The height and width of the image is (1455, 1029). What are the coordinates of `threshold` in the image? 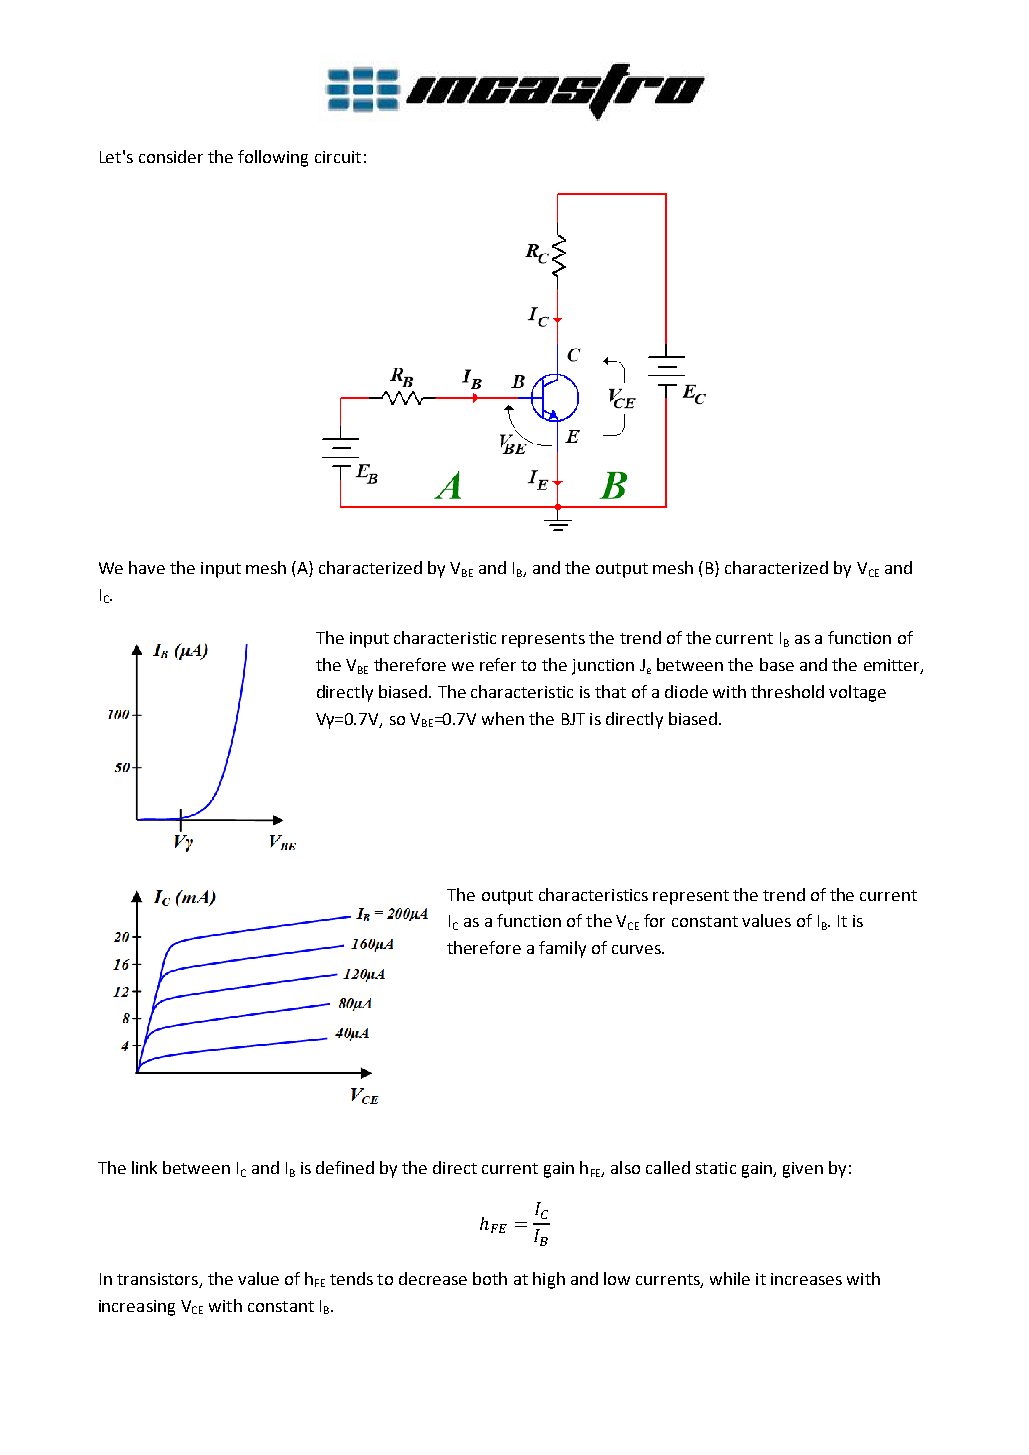 It's located at (787, 691).
